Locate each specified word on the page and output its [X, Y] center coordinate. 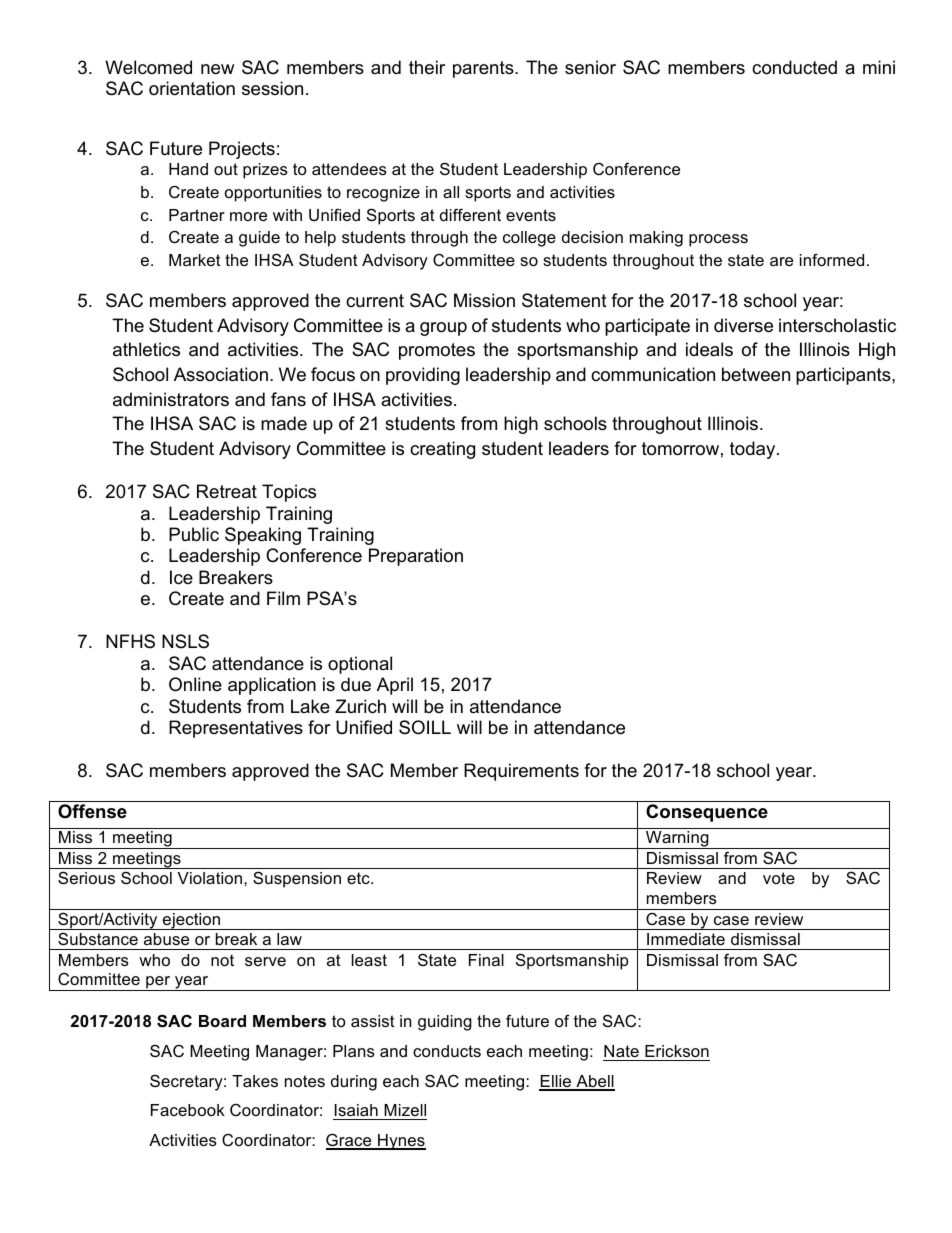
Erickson [677, 1051]
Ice [181, 577]
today [754, 450]
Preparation [416, 557]
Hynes [401, 1142]
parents [484, 69]
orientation [192, 88]
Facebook [188, 1110]
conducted [794, 67]
